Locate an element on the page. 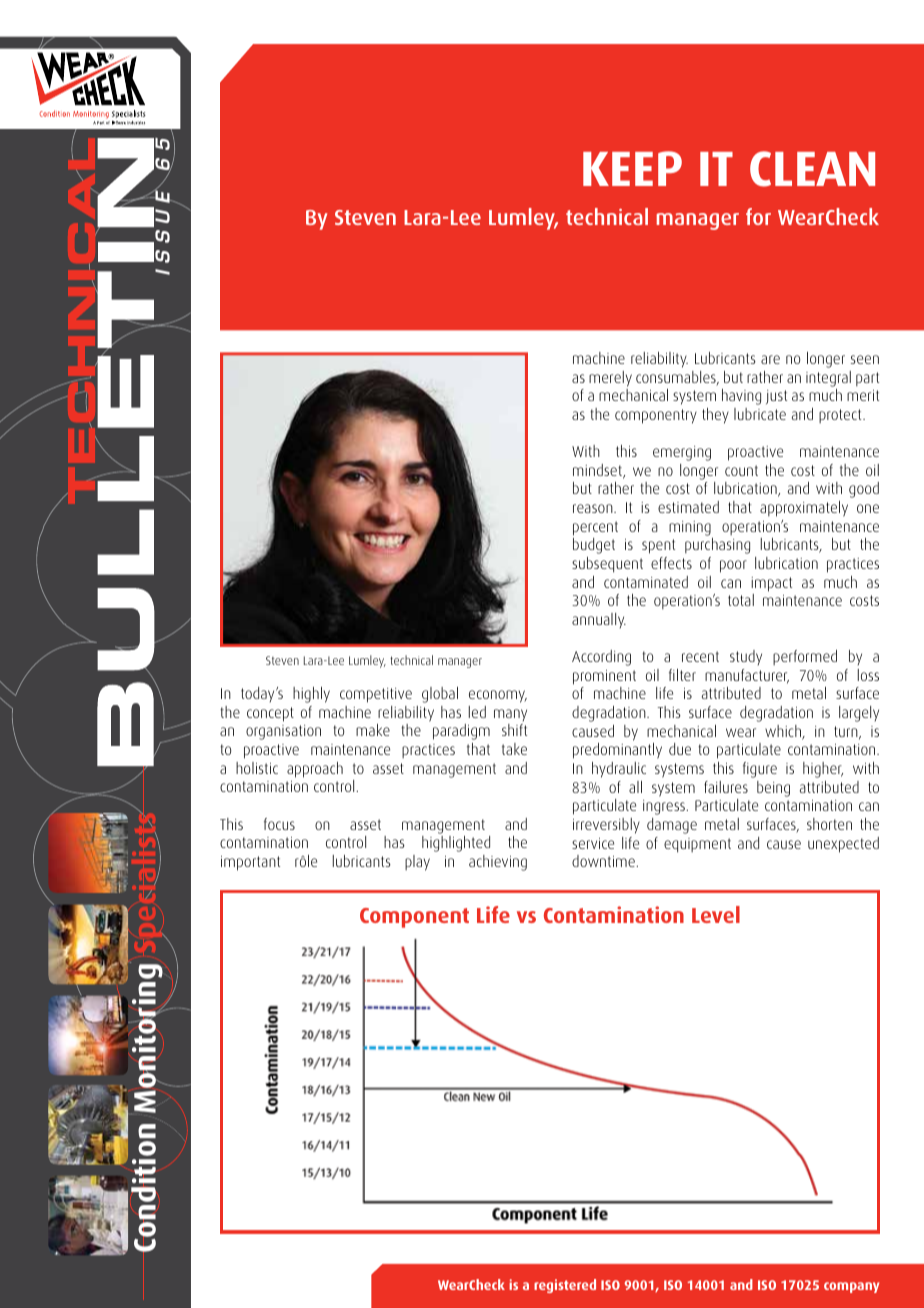  KEEP is located at coordinates (632, 168).
